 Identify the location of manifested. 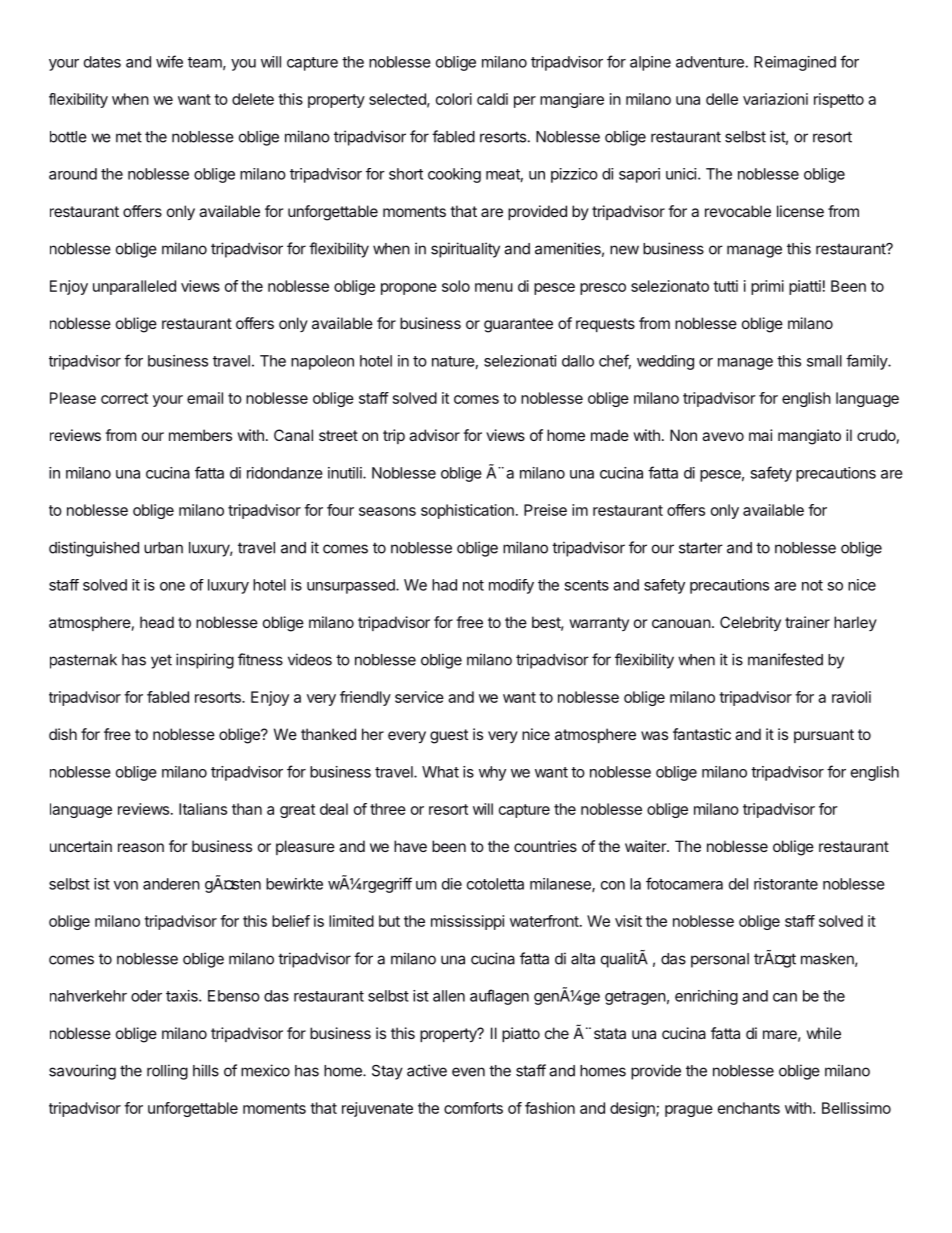
(785, 659).
